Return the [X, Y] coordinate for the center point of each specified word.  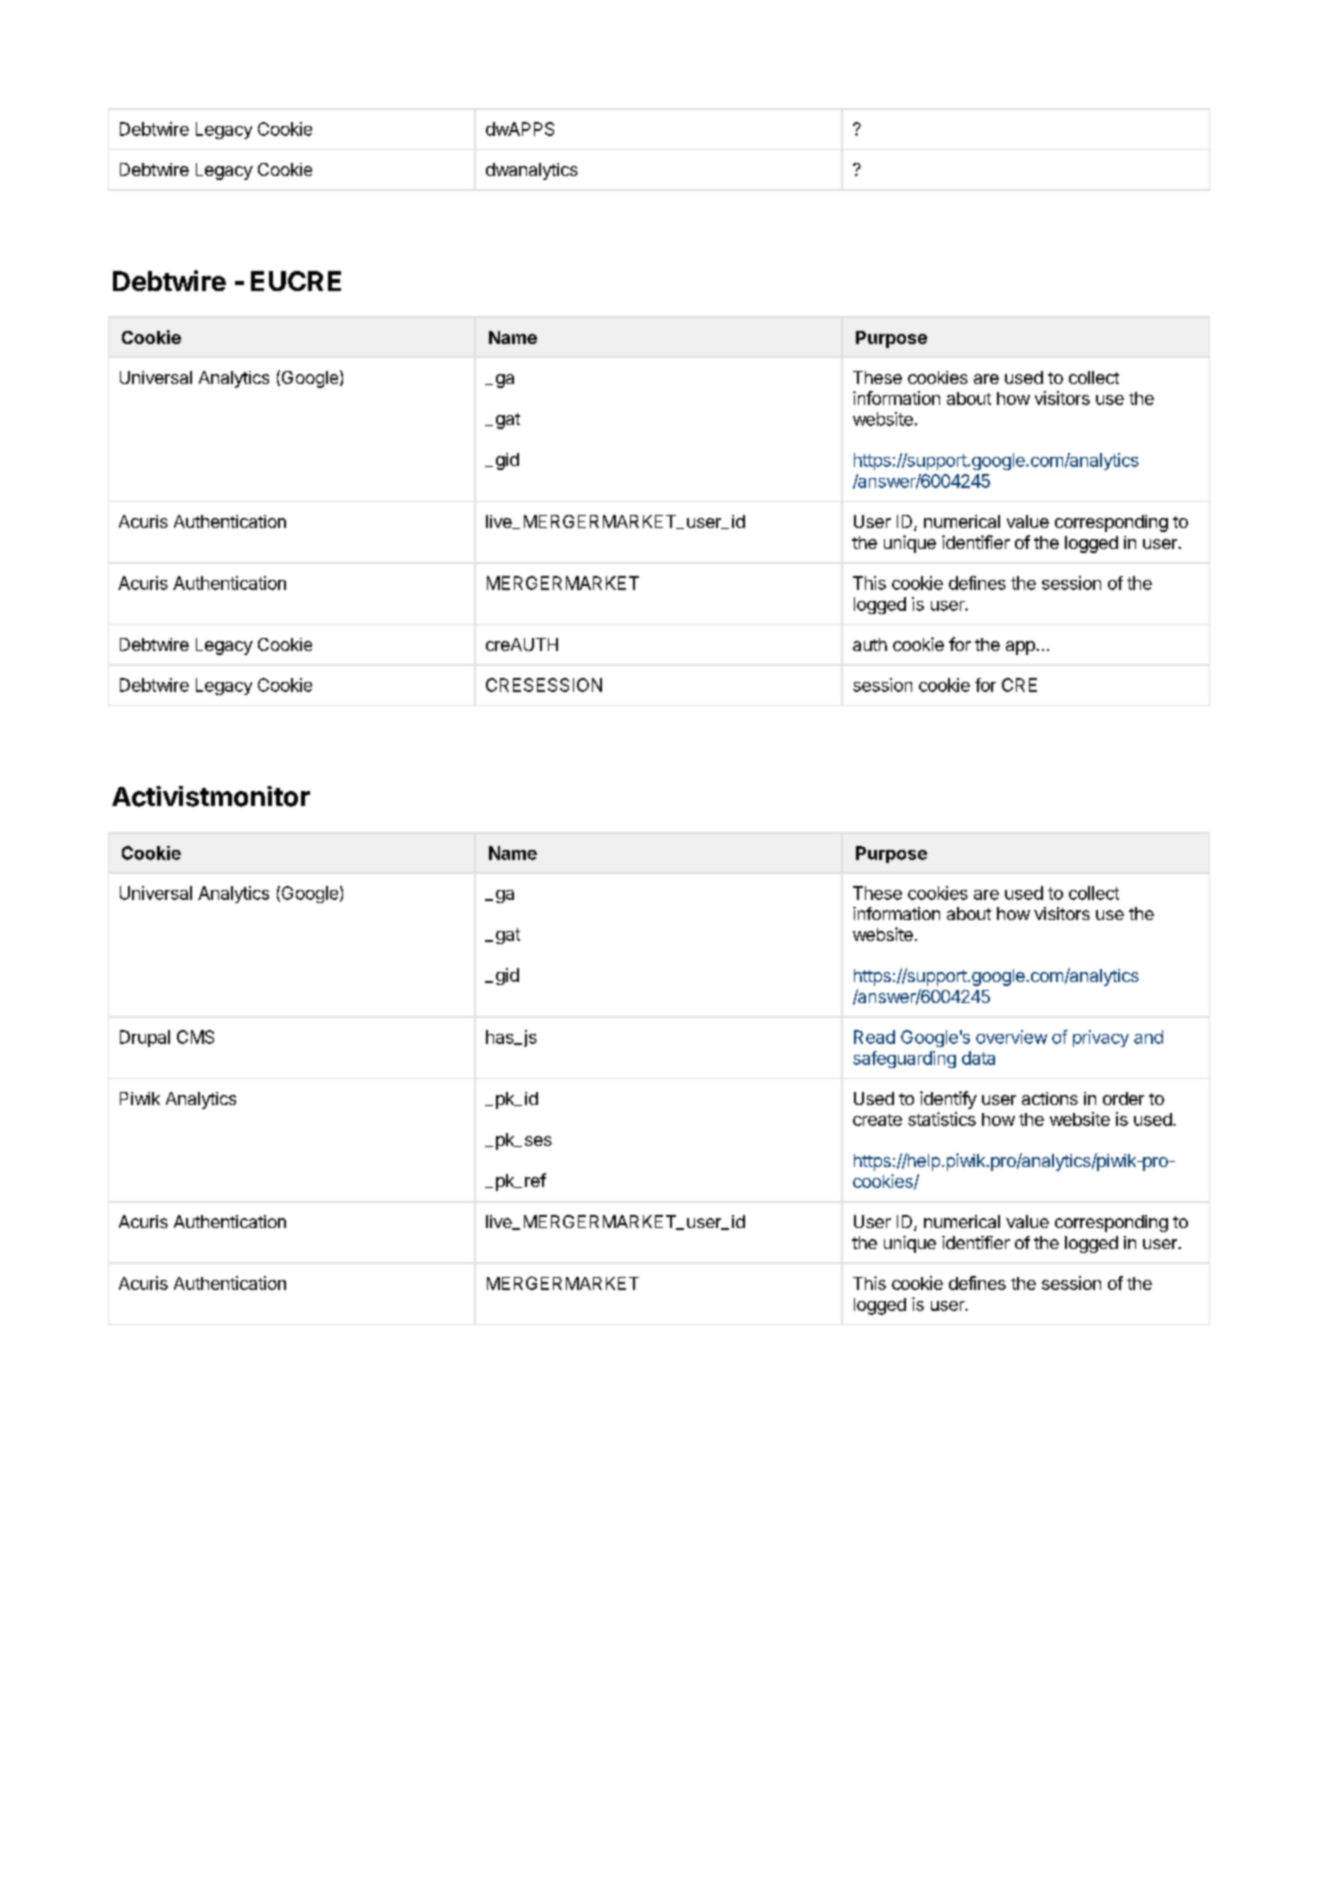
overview [1011, 1037]
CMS [195, 1037]
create [877, 1120]
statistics [942, 1119]
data [978, 1058]
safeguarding [904, 1059]
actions [1050, 1098]
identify [948, 1100]
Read [874, 1037]
